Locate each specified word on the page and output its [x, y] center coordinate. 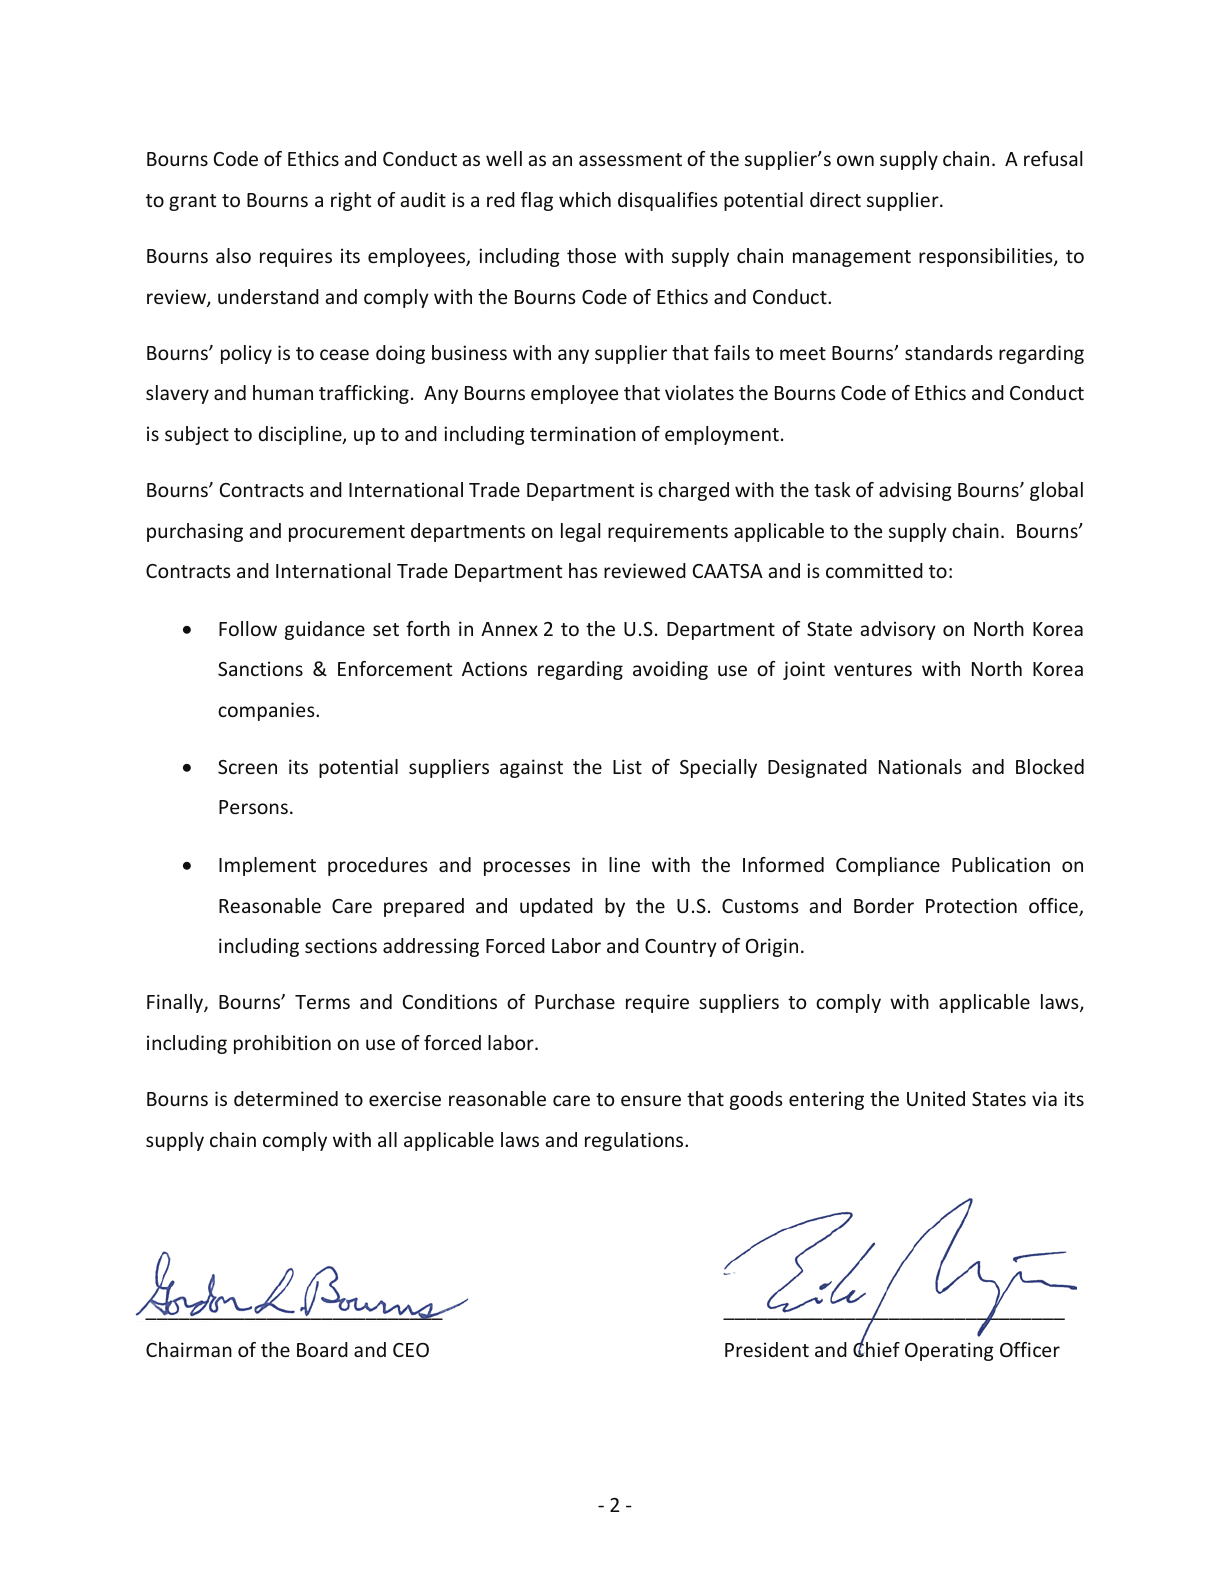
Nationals [920, 766]
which [585, 199]
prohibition [282, 1044]
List [627, 766]
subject [197, 435]
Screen [247, 767]
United [936, 1098]
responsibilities [987, 257]
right [351, 201]
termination [583, 433]
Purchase [575, 1001]
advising [915, 491]
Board [322, 1349]
